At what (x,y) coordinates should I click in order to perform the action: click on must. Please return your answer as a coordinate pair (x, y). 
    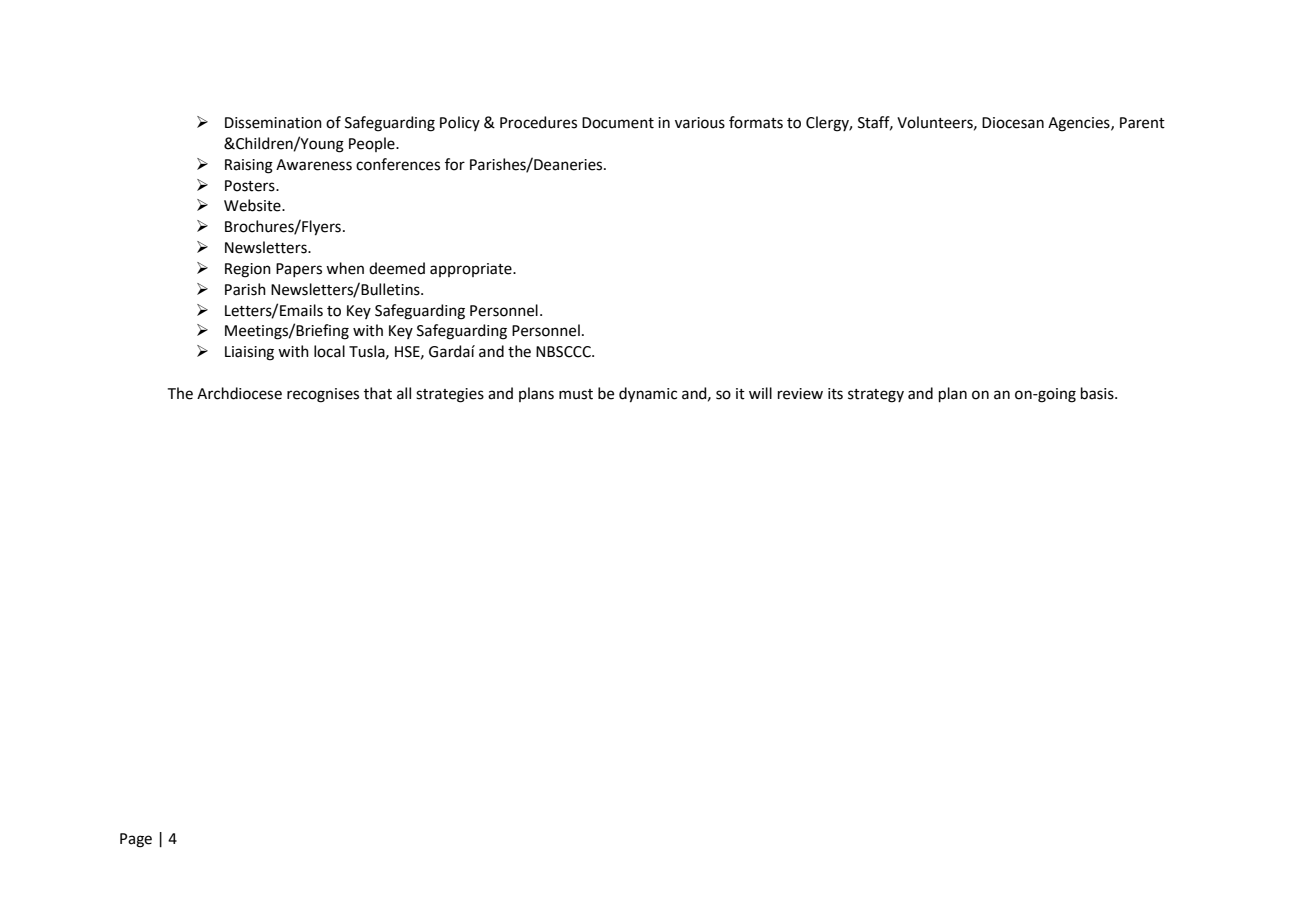
    Looking at the image, I should click on (576, 394).
